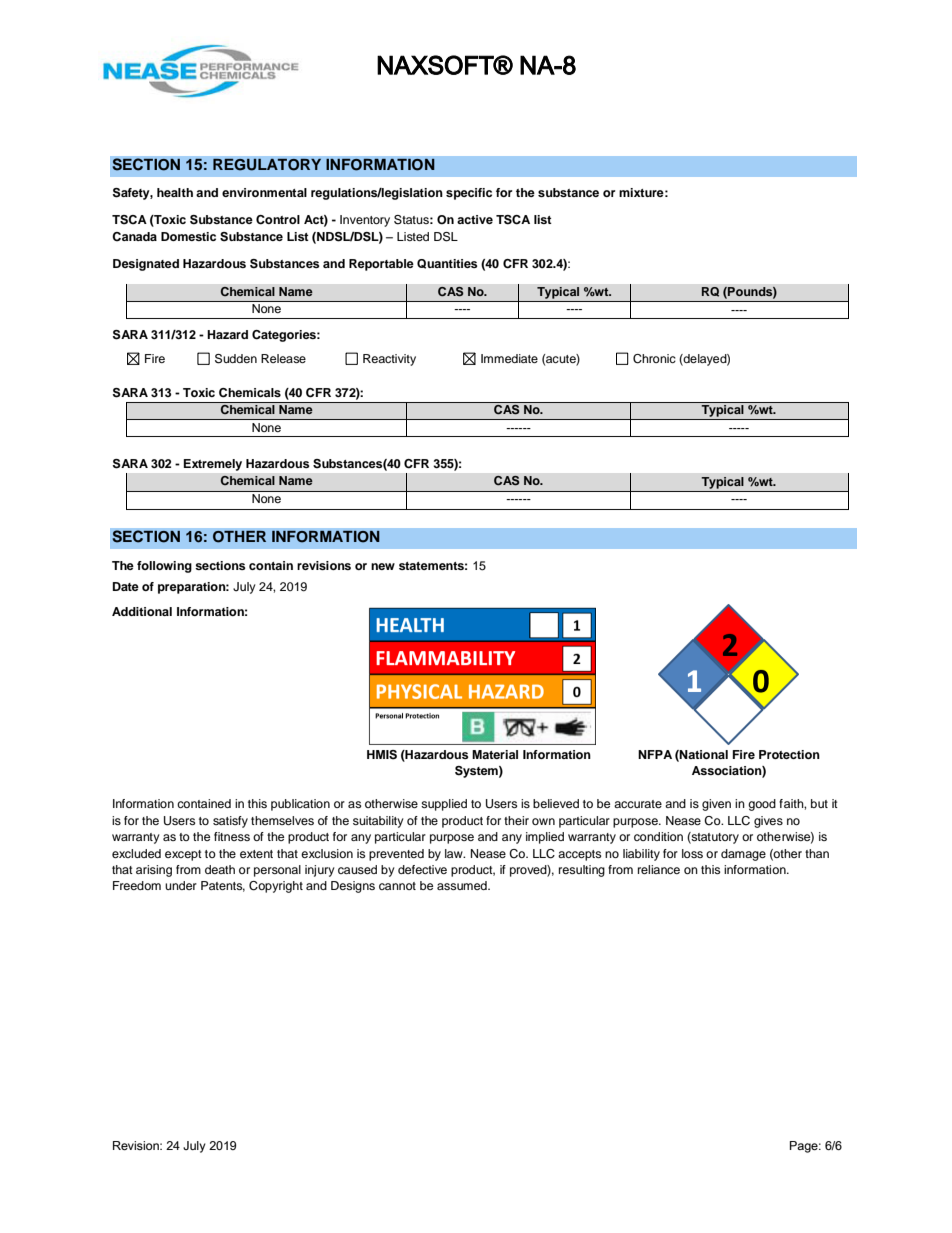 This screenshot has width=952, height=1233. I want to click on Additional, so click(142, 611).
